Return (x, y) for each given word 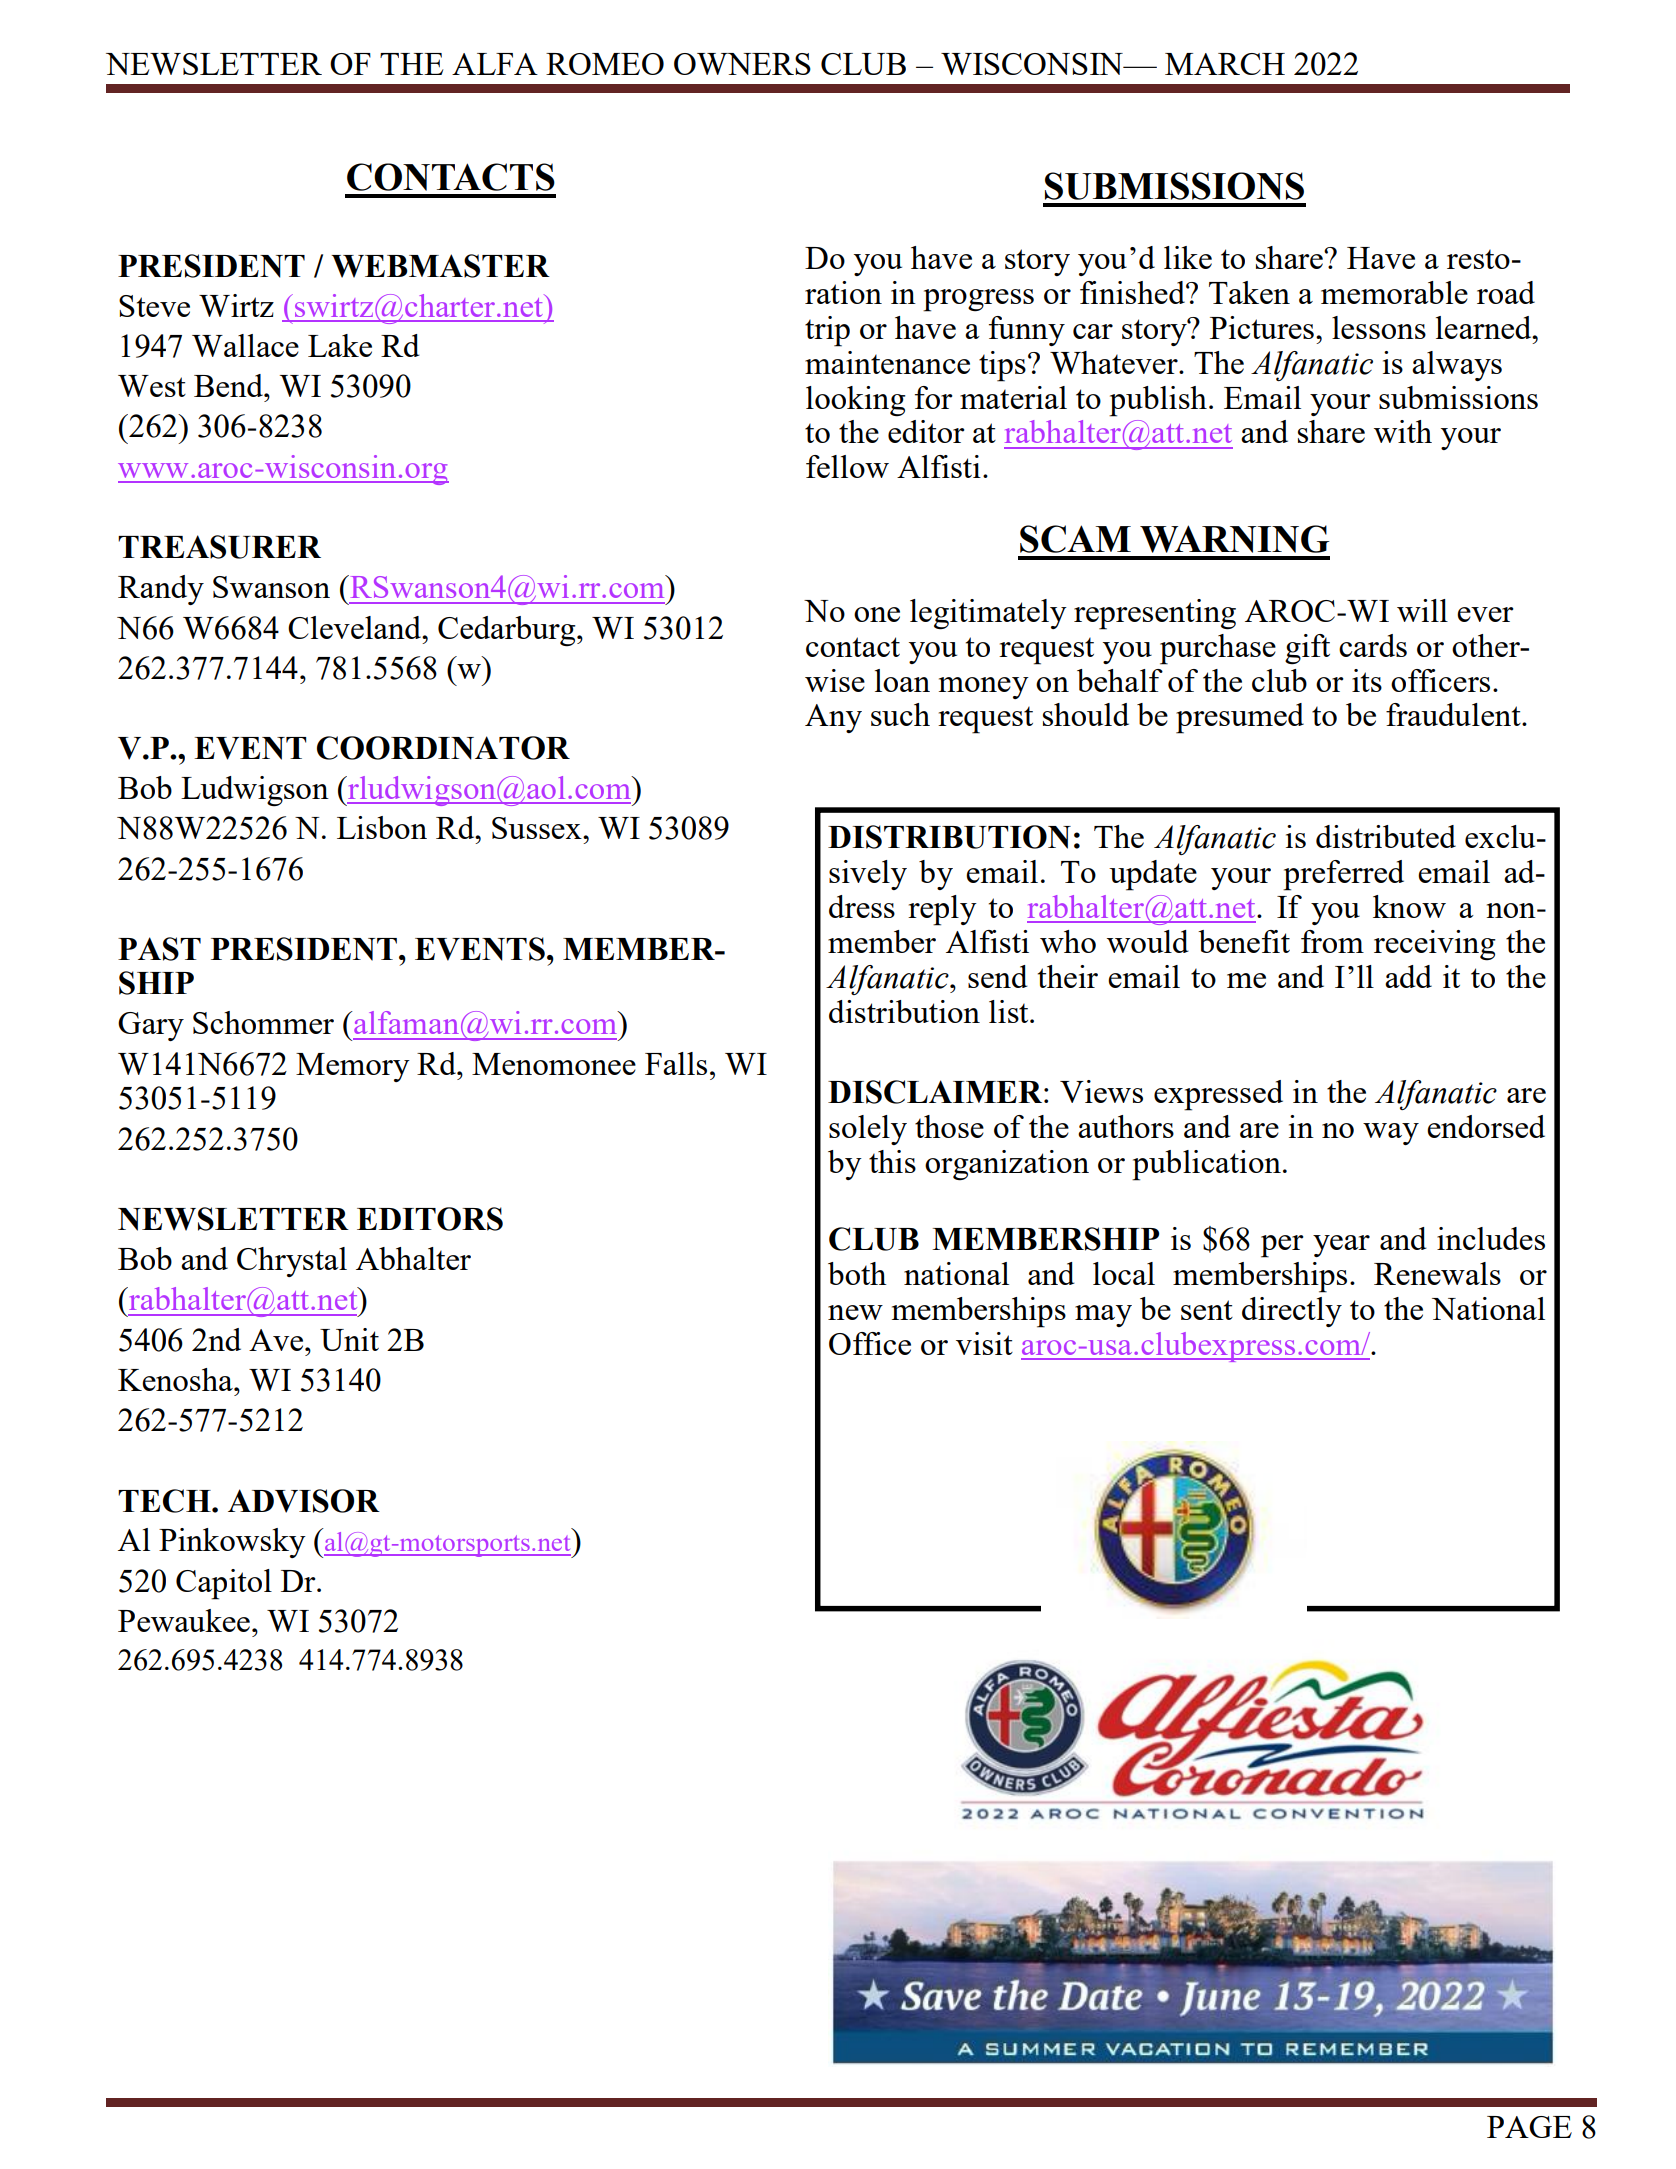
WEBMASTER (440, 266)
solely (868, 1130)
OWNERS (742, 64)
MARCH (1225, 64)
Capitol (224, 1584)
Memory (353, 1067)
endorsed (1486, 1126)
